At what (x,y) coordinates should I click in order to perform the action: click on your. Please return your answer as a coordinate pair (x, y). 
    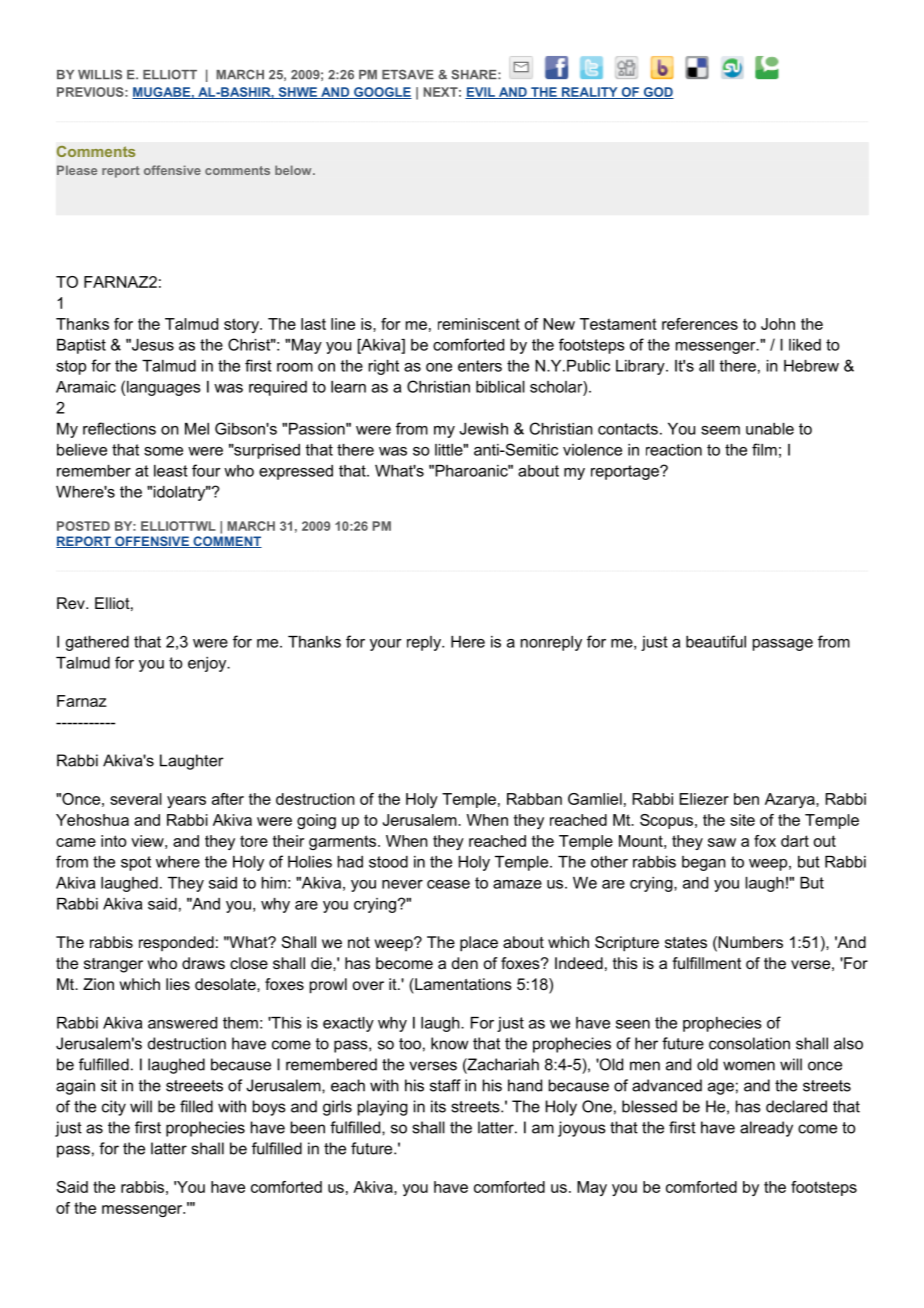
    Looking at the image, I should click on (386, 645).
